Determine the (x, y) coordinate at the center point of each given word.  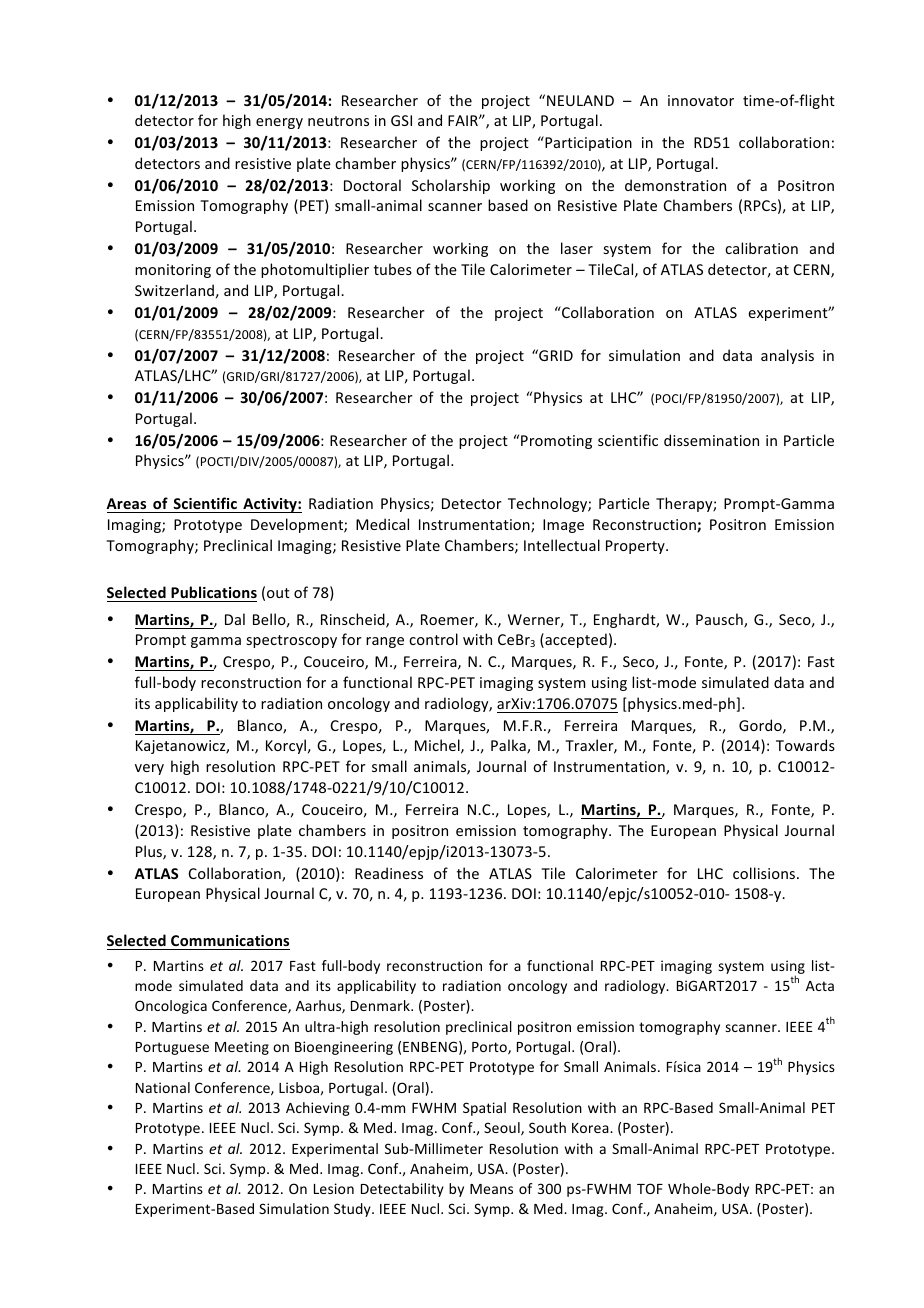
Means (491, 1189)
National (163, 1087)
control (433, 639)
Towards (805, 745)
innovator (701, 100)
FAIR (464, 120)
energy (279, 123)
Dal (235, 619)
